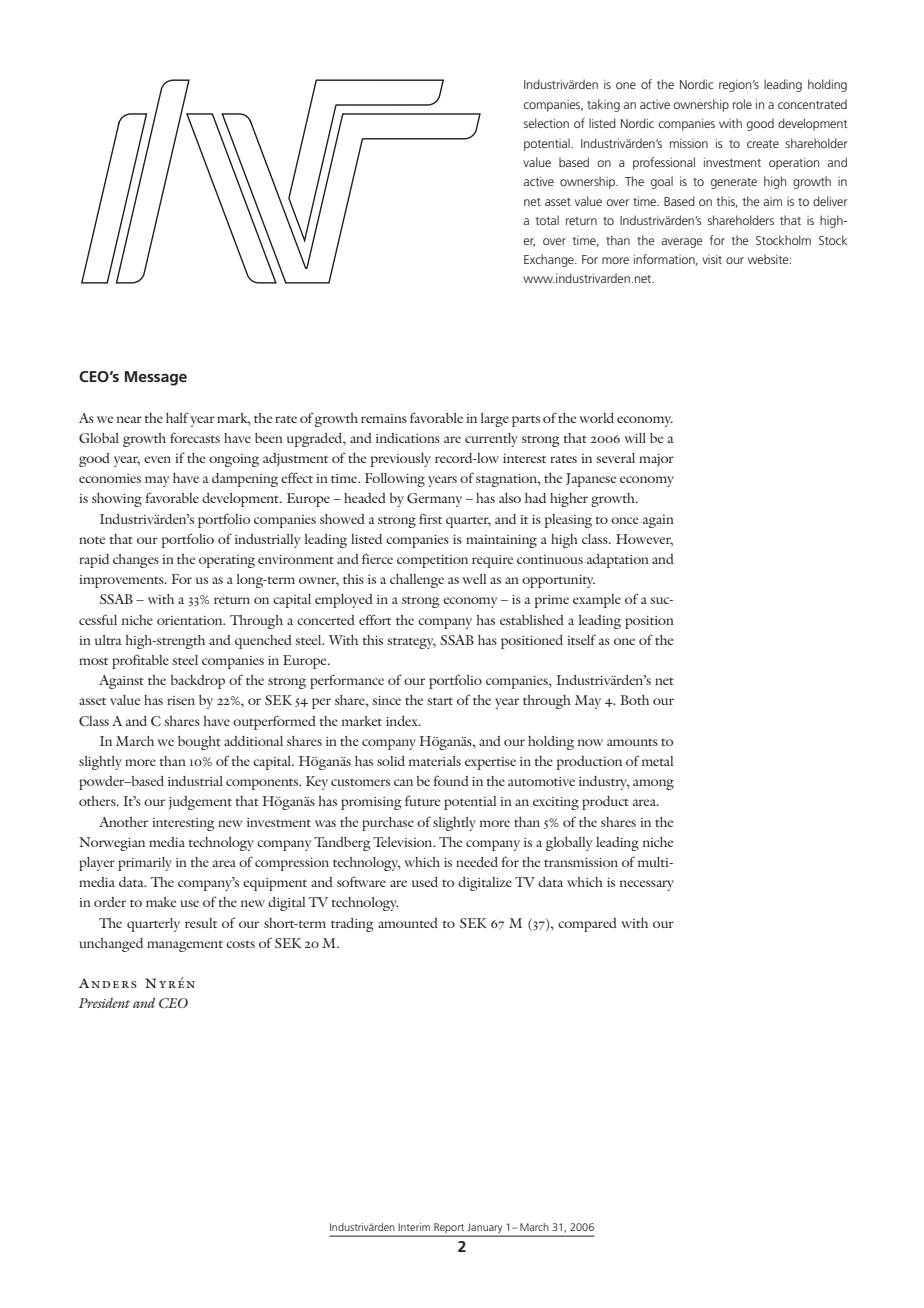 This screenshot has height=1308, width=924. Describe the element at coordinates (414, 1227) in the screenshot. I see `Interim` at that location.
